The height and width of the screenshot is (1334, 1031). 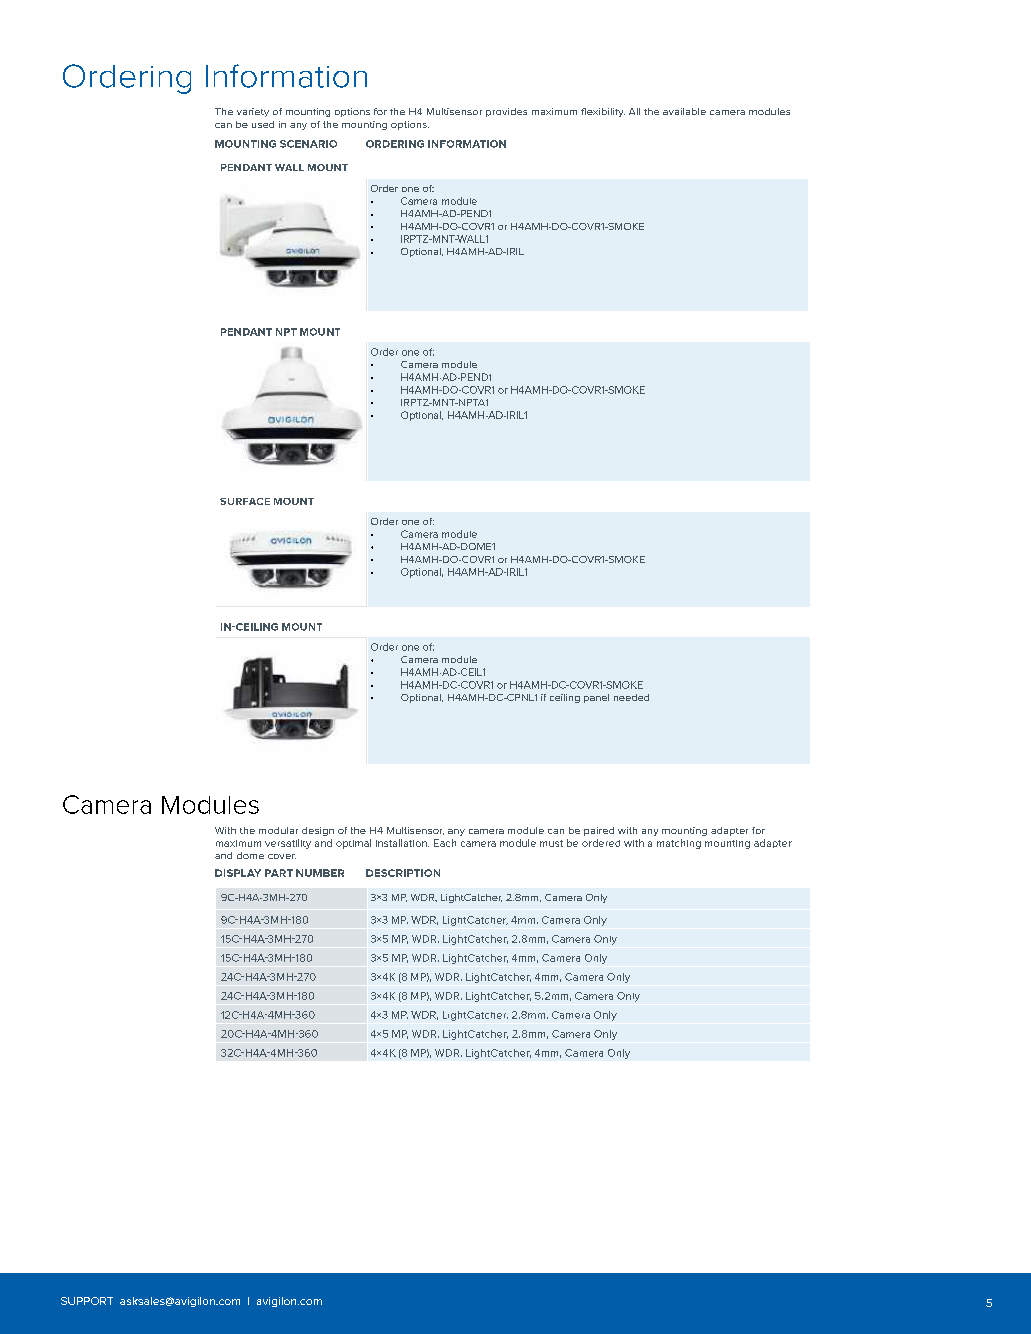 What do you see at coordinates (87, 1301) in the screenshot?
I see `SUPPORT` at bounding box center [87, 1301].
